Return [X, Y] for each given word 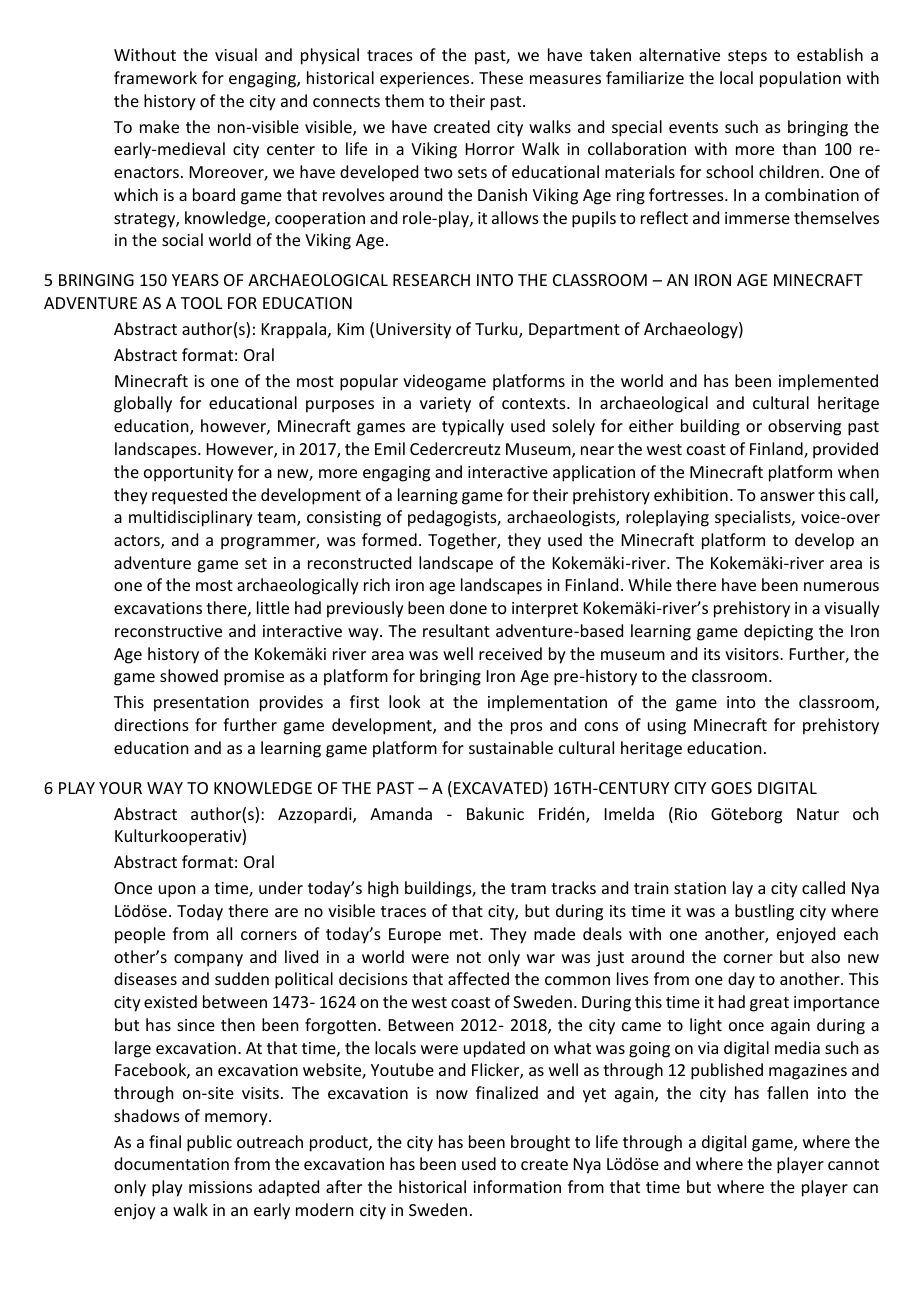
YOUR [120, 788]
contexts [535, 403]
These [501, 77]
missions [220, 1187]
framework [155, 77]
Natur [818, 814]
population [800, 79]
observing [804, 427]
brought [540, 1143]
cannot [853, 1164]
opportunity [189, 474]
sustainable [511, 747]
